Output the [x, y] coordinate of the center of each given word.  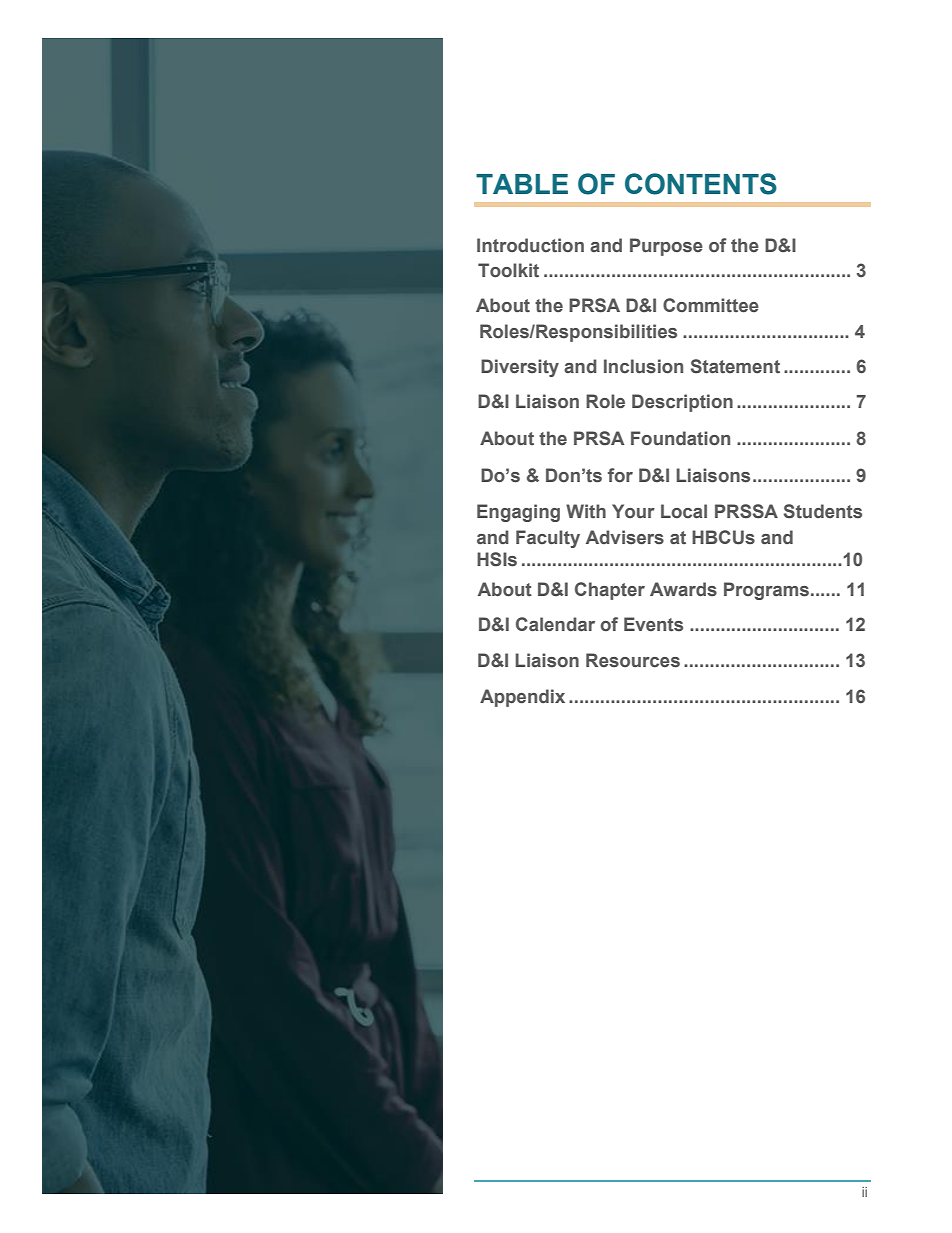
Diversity [520, 368]
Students [823, 511]
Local [684, 511]
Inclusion [643, 366]
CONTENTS [701, 184]
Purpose [666, 247]
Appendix [522, 698]
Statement [735, 366]
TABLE [522, 184]
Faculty [548, 539]
